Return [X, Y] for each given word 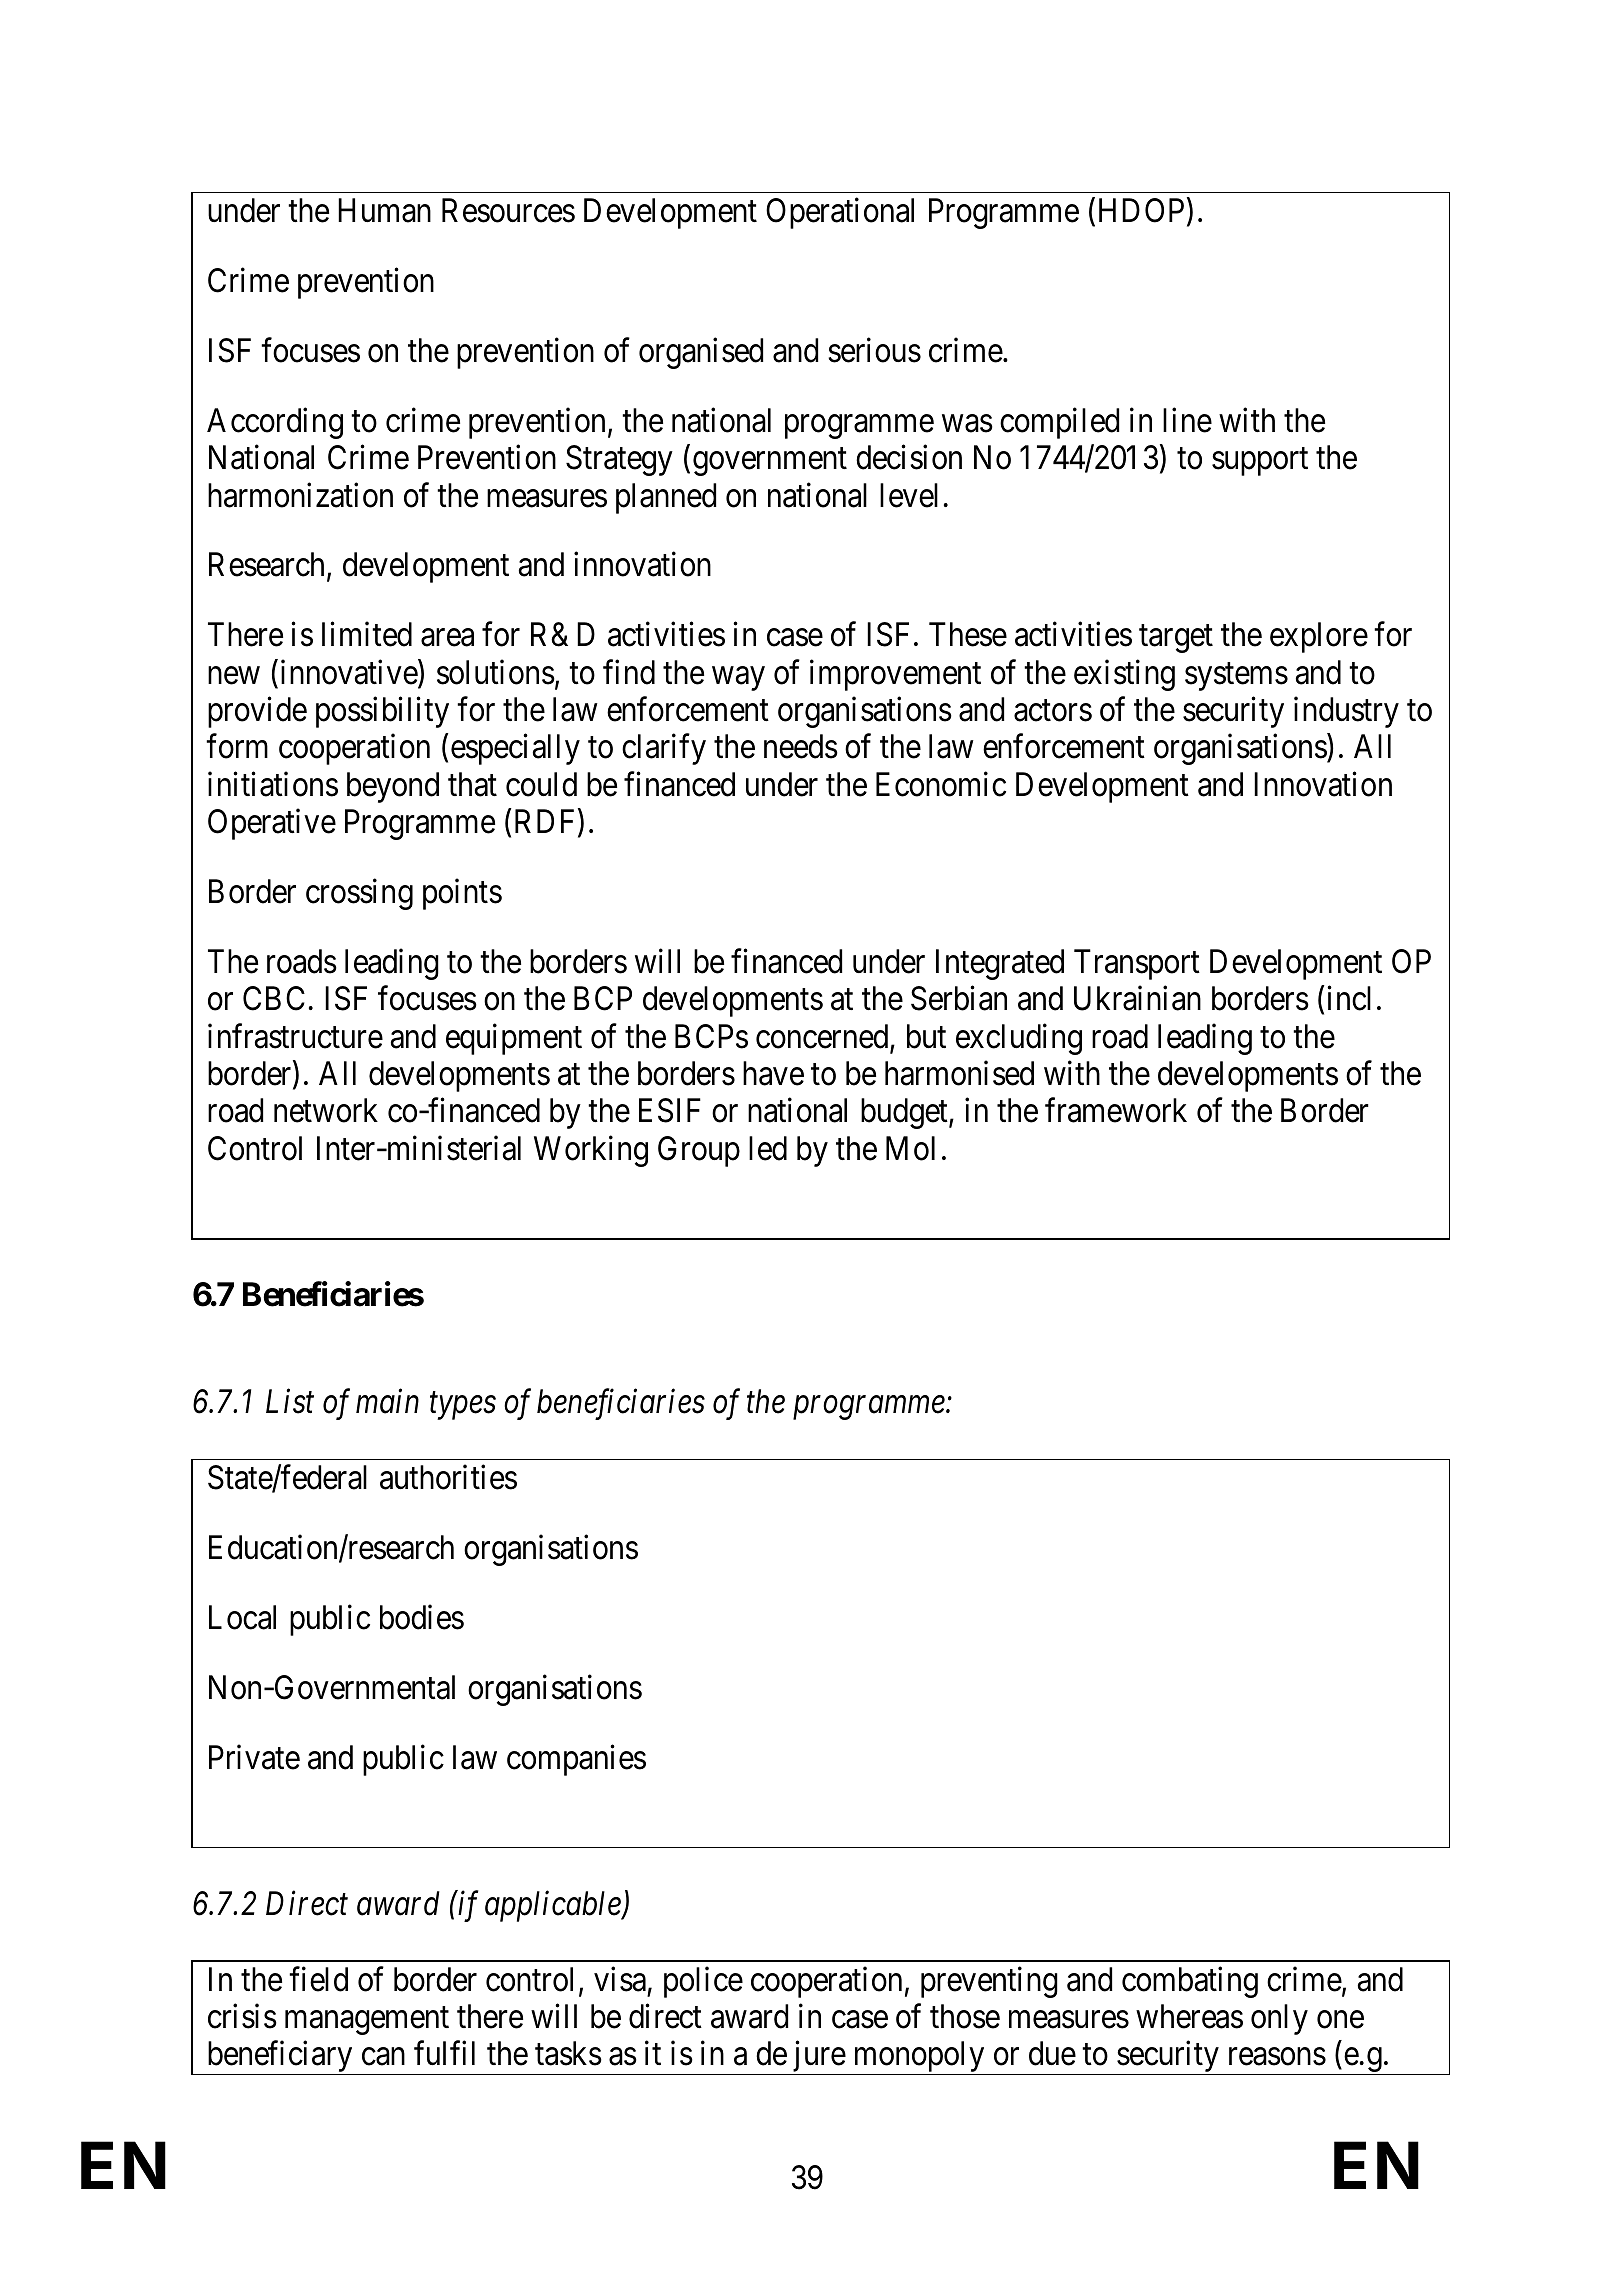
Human [384, 211]
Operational [840, 213]
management [367, 2021]
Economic [941, 784]
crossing [359, 894]
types [463, 1406]
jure [817, 2058]
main [387, 1402]
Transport [1137, 964]
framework [1116, 1110]
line [1187, 420]
